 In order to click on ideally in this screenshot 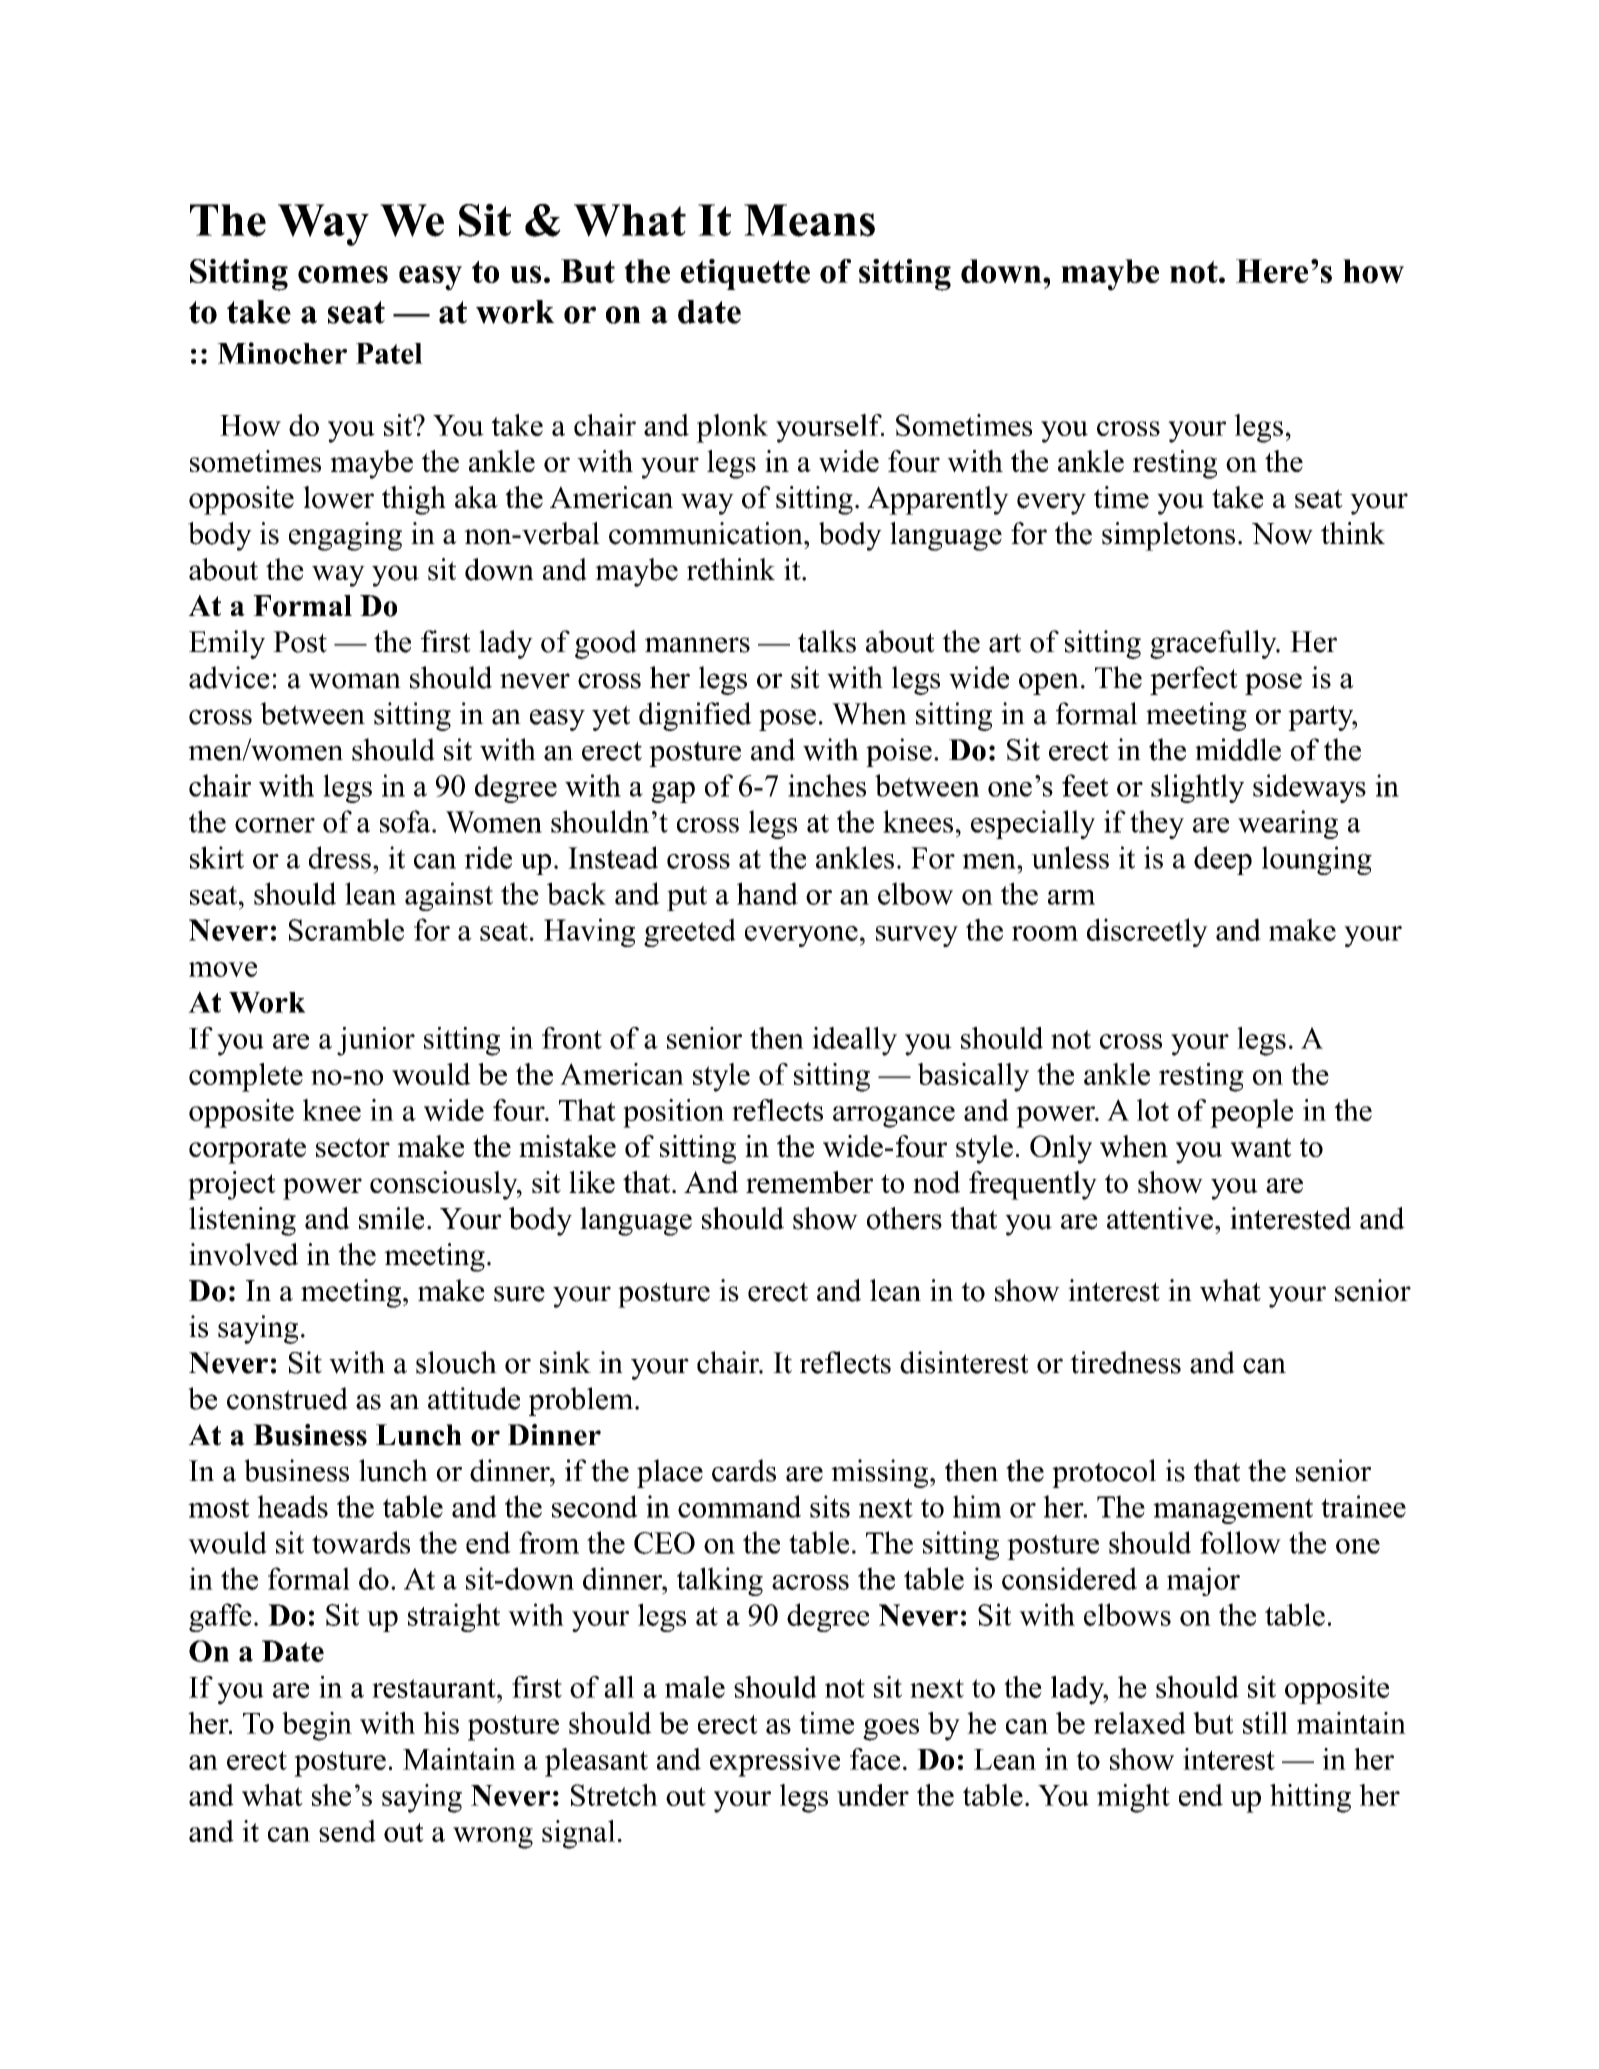, I will do `click(854, 1041)`.
